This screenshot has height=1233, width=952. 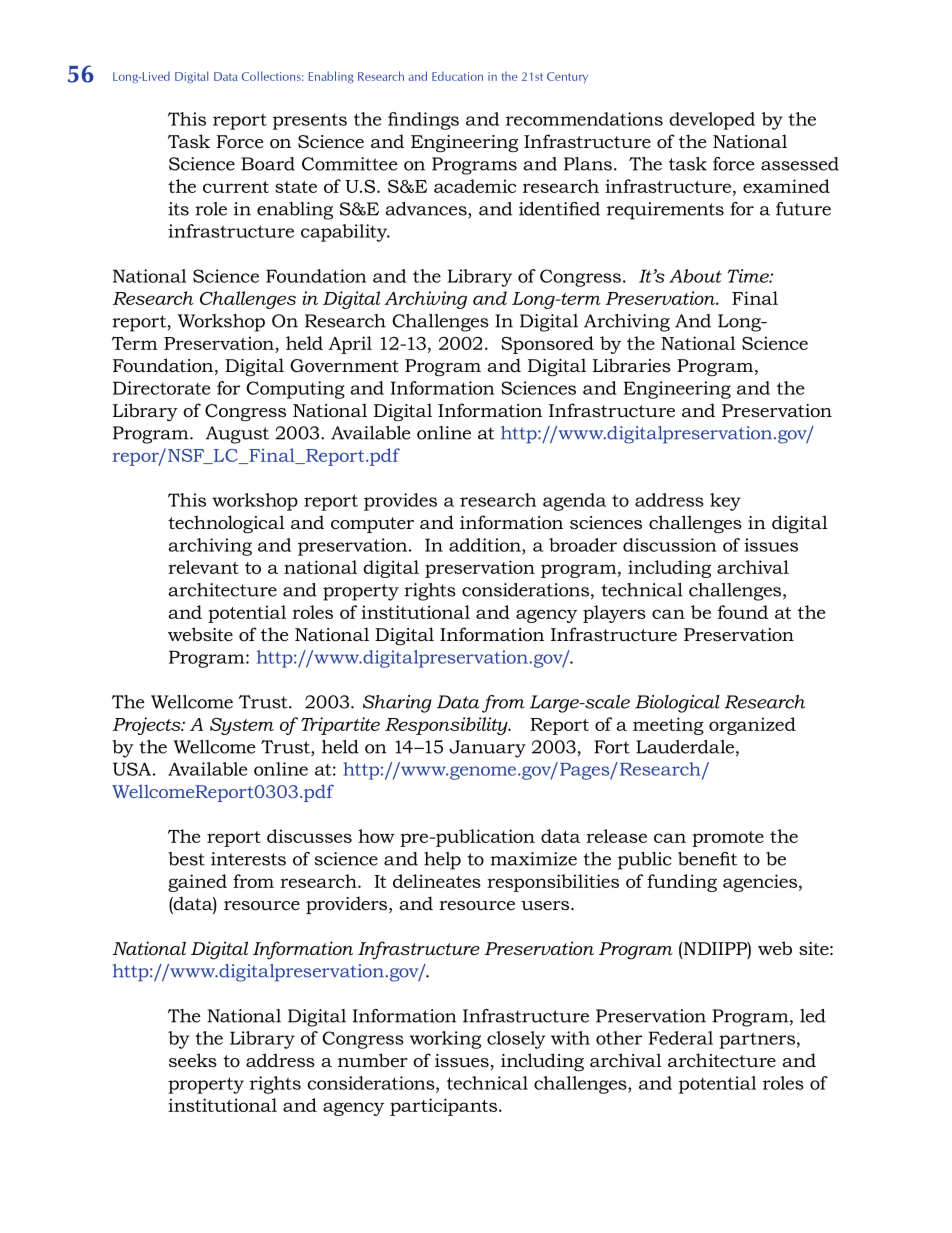 What do you see at coordinates (757, 1041) in the screenshot?
I see `partners` at bounding box center [757, 1041].
